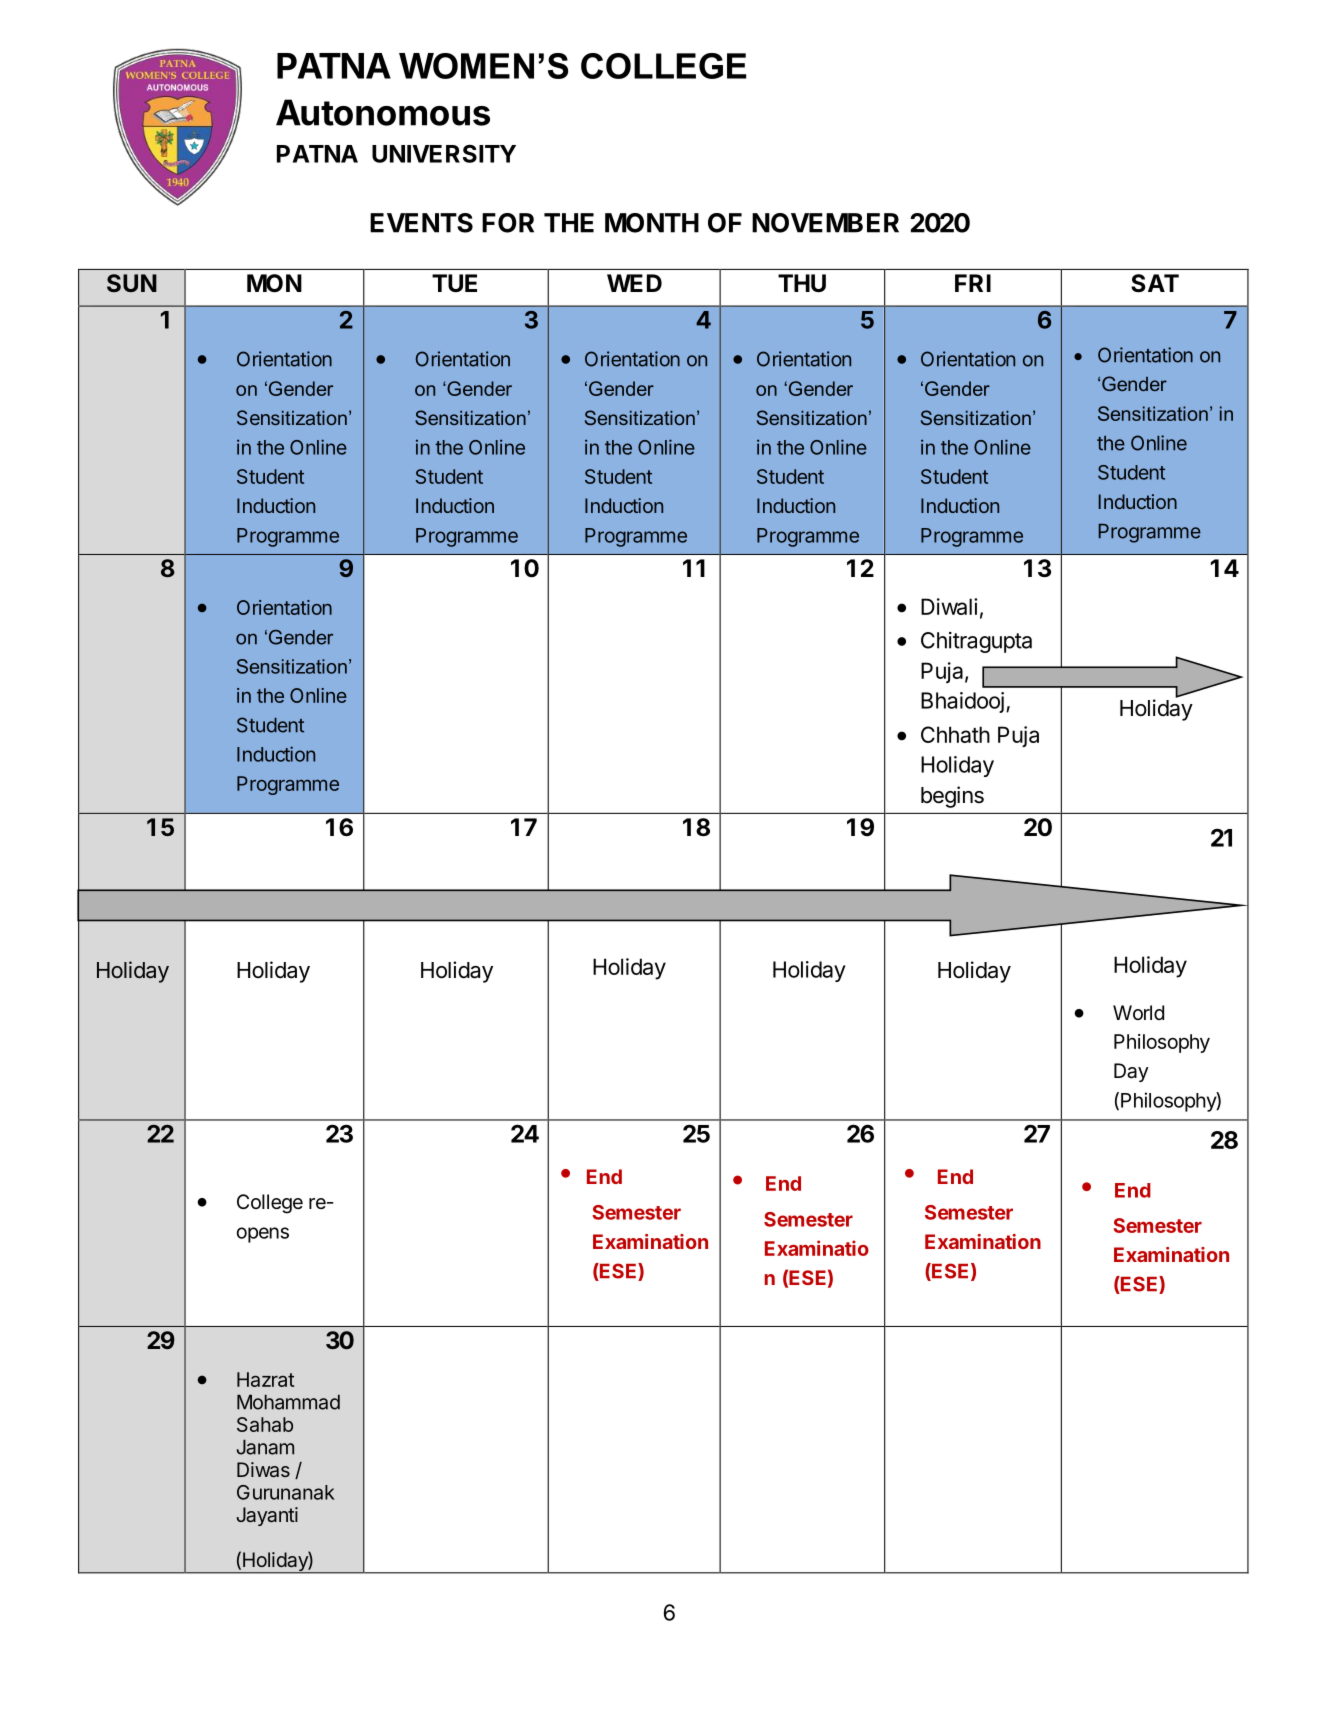 The width and height of the document is (1336, 1729). Describe the element at coordinates (454, 283) in the document. I see `TUE` at that location.
